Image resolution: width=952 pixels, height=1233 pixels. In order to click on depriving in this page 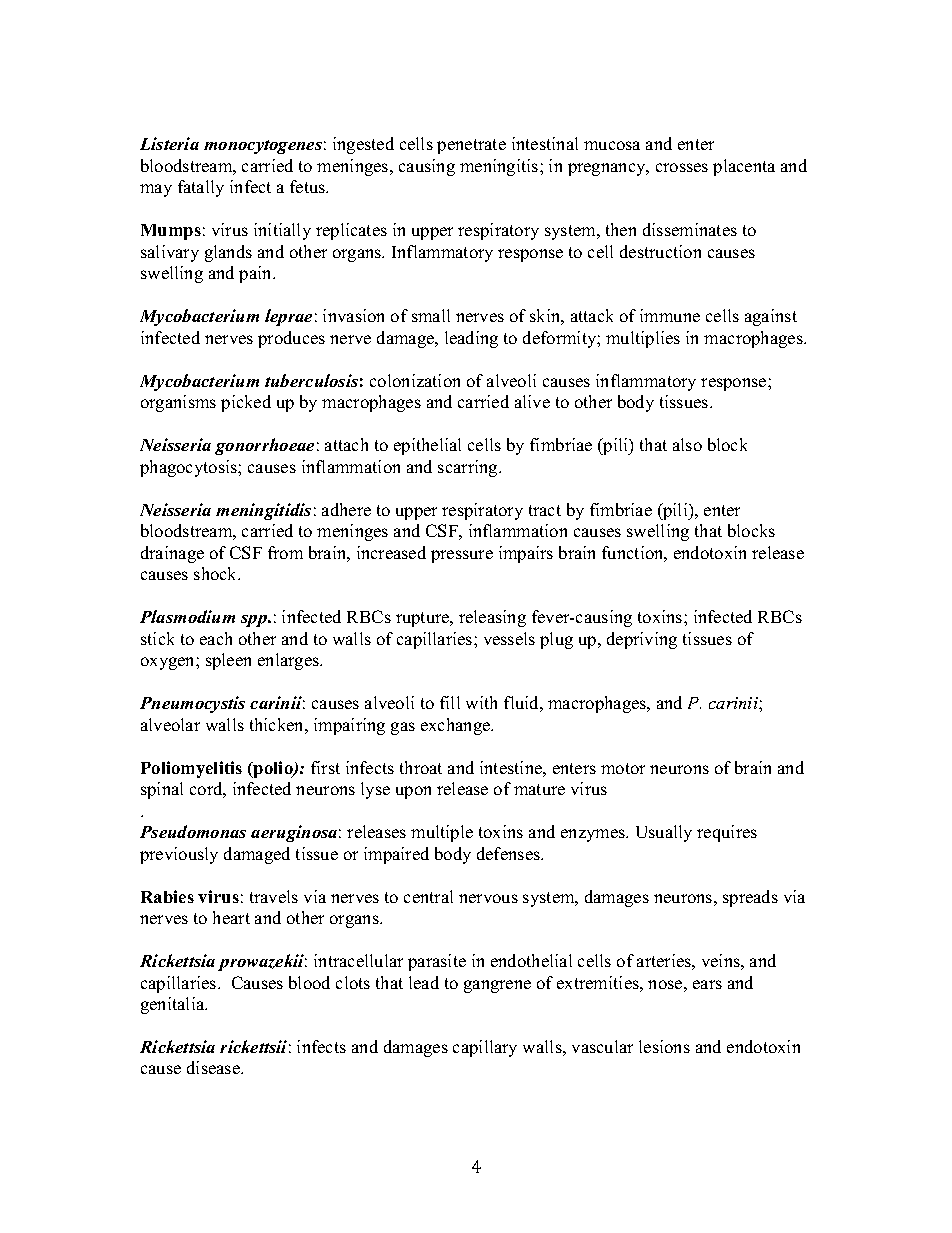, I will do `click(642, 640)`.
